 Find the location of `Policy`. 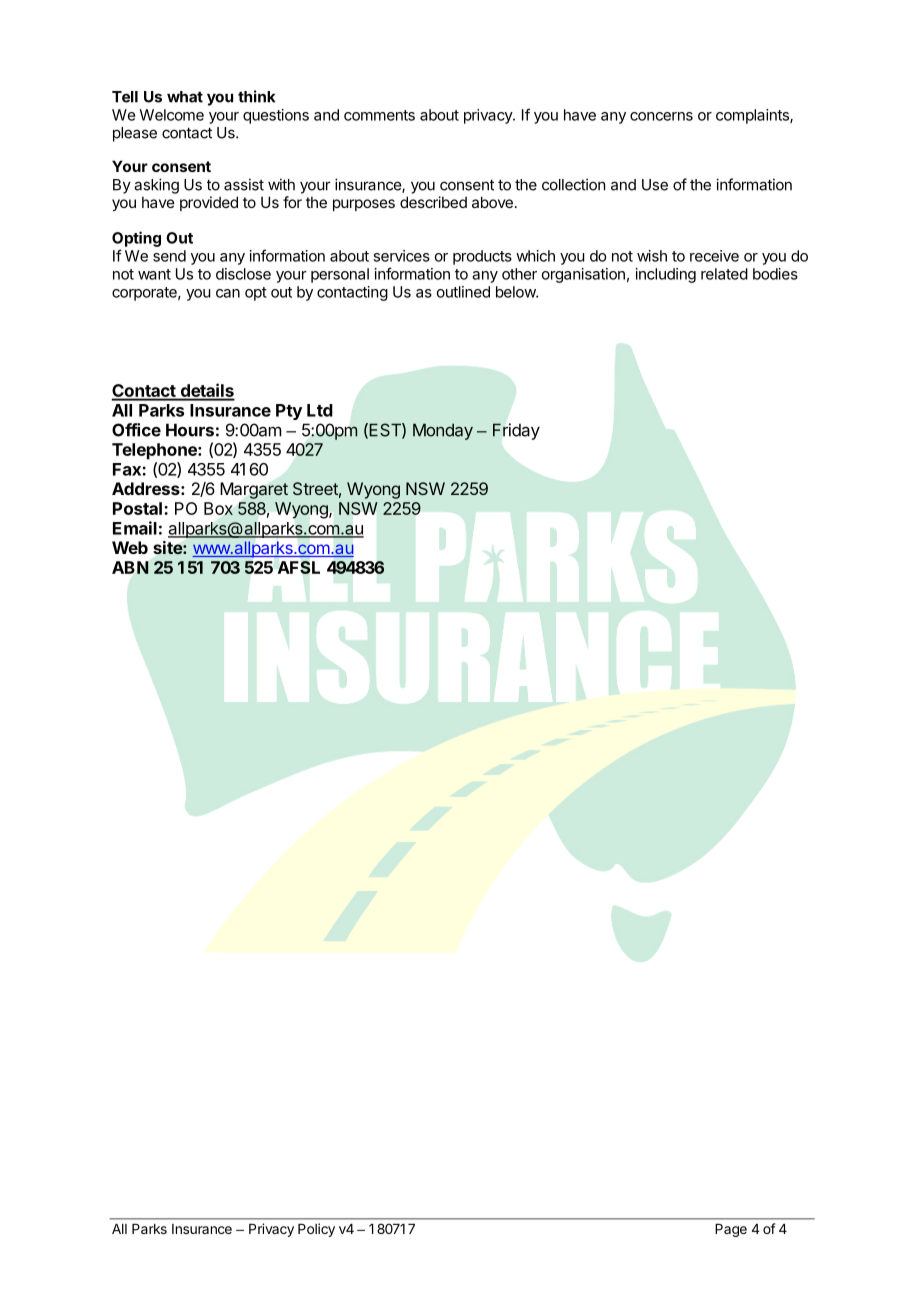

Policy is located at coordinates (316, 1230).
